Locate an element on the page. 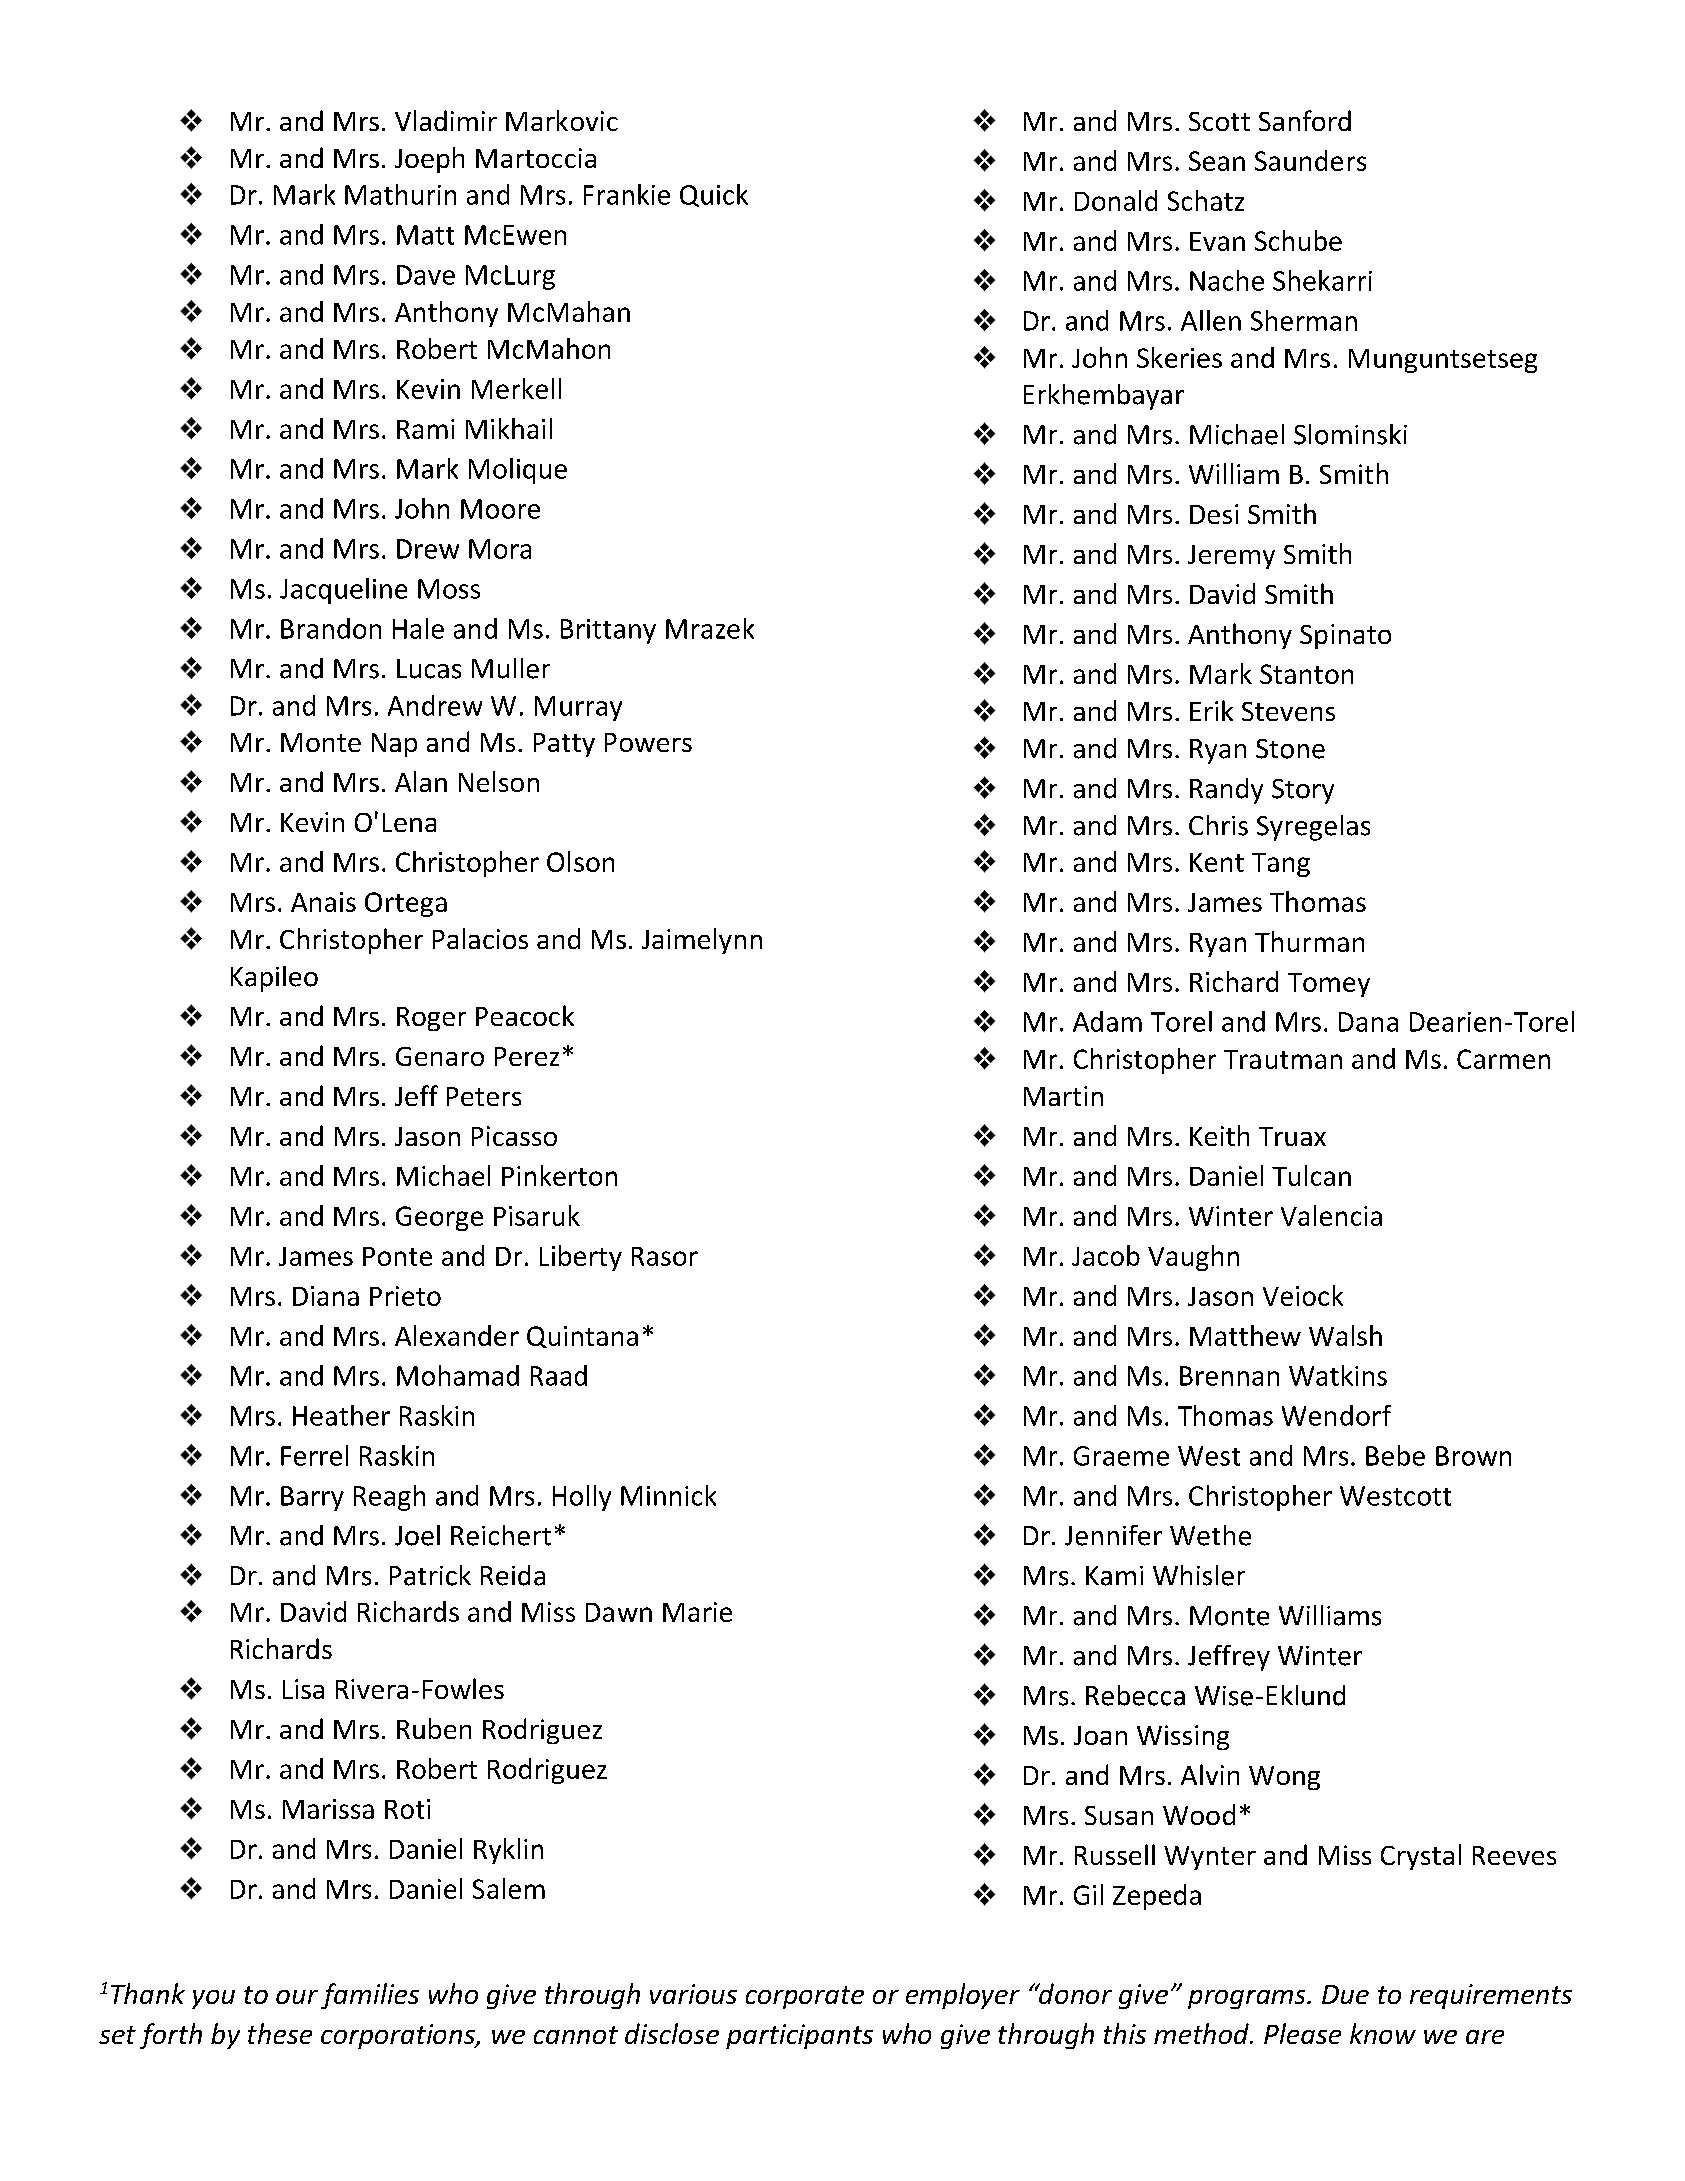  Vladimir is located at coordinates (446, 120).
